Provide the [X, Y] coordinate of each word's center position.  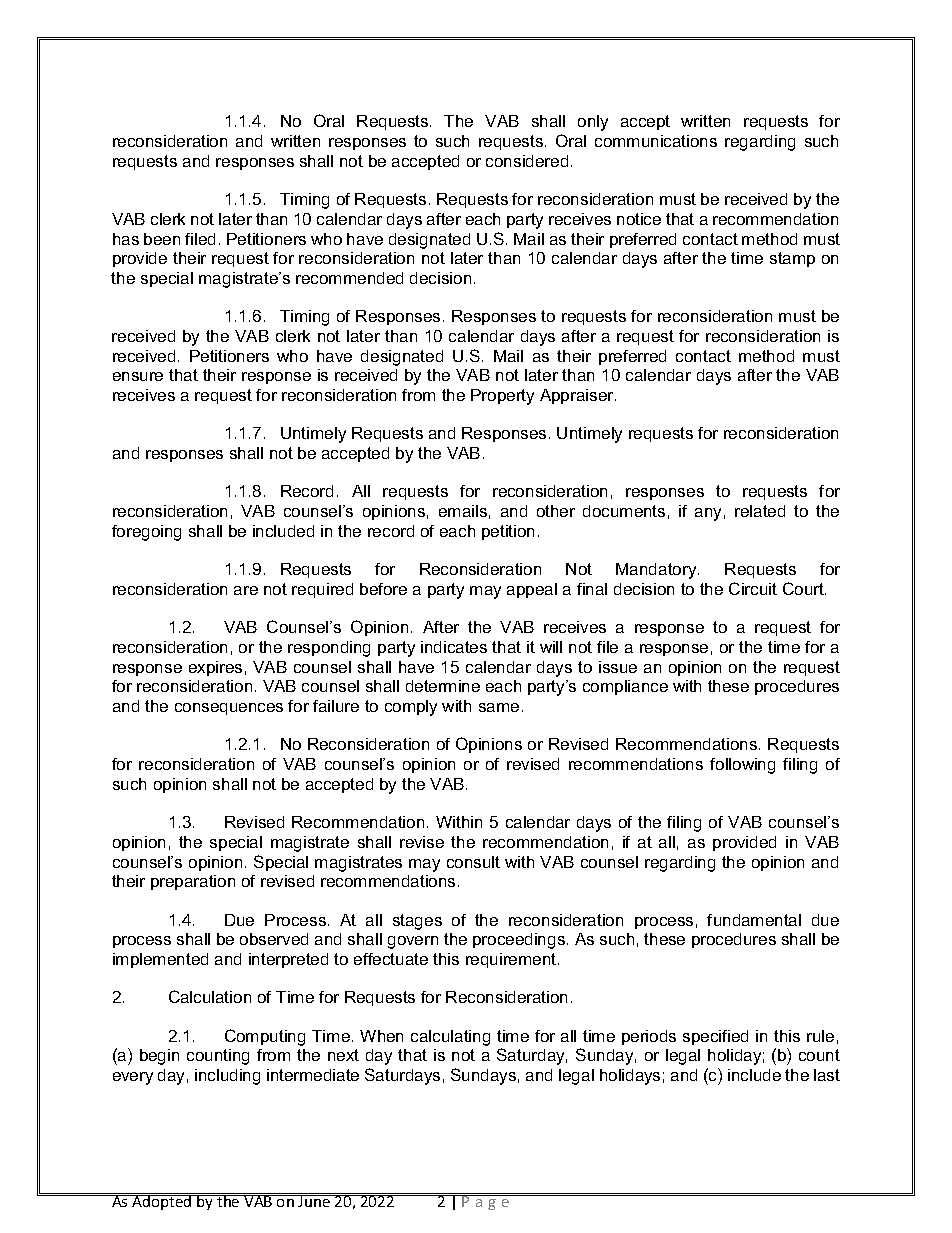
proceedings [520, 941]
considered [527, 161]
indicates [454, 647]
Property [502, 397]
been [162, 239]
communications [656, 141]
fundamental [754, 920]
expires [215, 668]
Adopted [162, 1201]
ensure [138, 376]
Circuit [753, 588]
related [760, 511]
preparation [193, 882]
